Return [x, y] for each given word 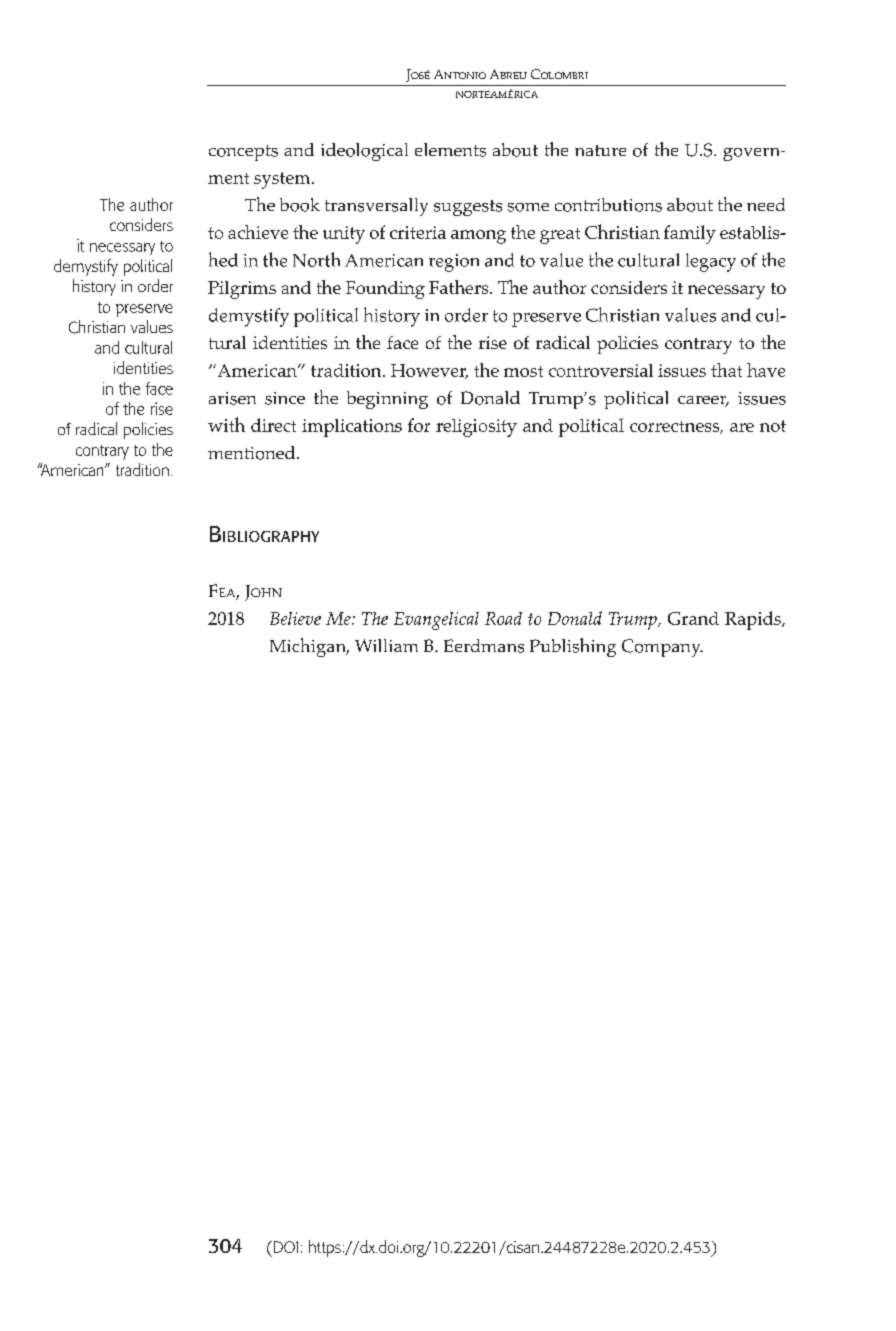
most [523, 371]
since [285, 398]
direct [273, 425]
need [766, 204]
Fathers [460, 287]
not [773, 426]
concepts [243, 153]
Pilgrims [242, 290]
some [528, 207]
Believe [295, 618]
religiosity [476, 428]
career [703, 401]
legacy [711, 262]
